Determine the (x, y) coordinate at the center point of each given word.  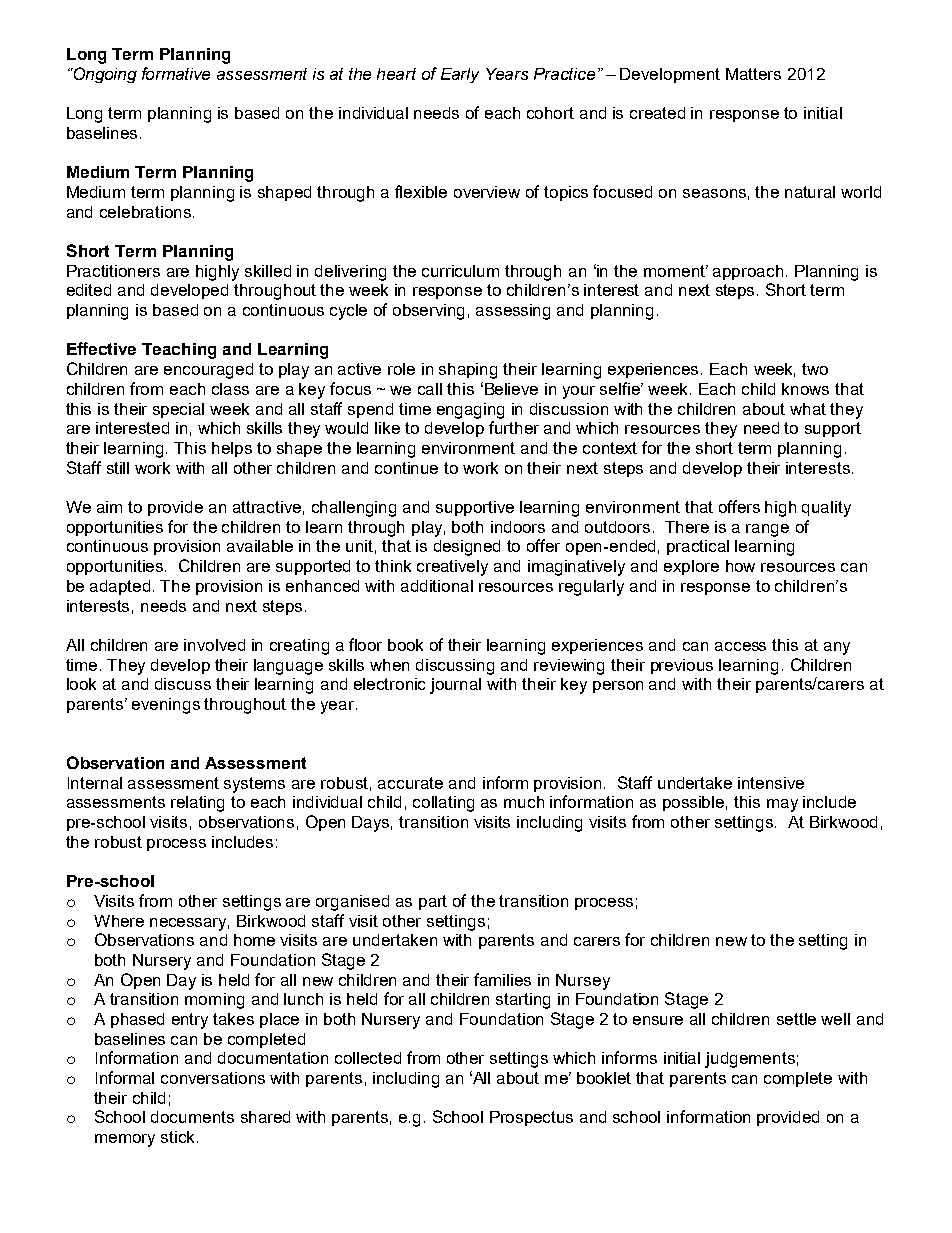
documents (192, 1117)
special (178, 410)
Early (460, 75)
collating (443, 804)
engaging (470, 411)
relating (197, 804)
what (808, 409)
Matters (753, 74)
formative (176, 73)
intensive (771, 783)
